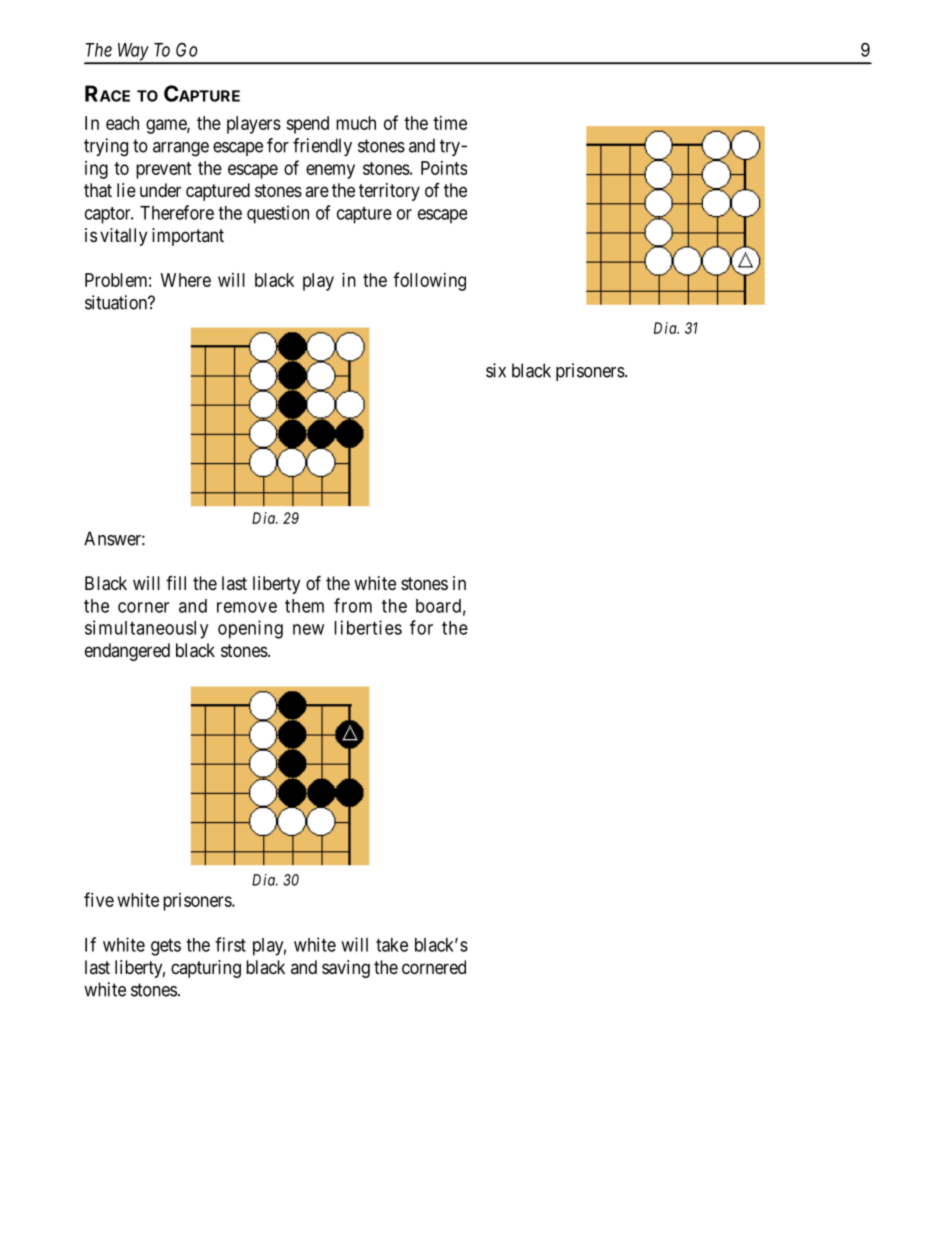  Describe the element at coordinates (176, 583) in the page. I see `fill` at that location.
